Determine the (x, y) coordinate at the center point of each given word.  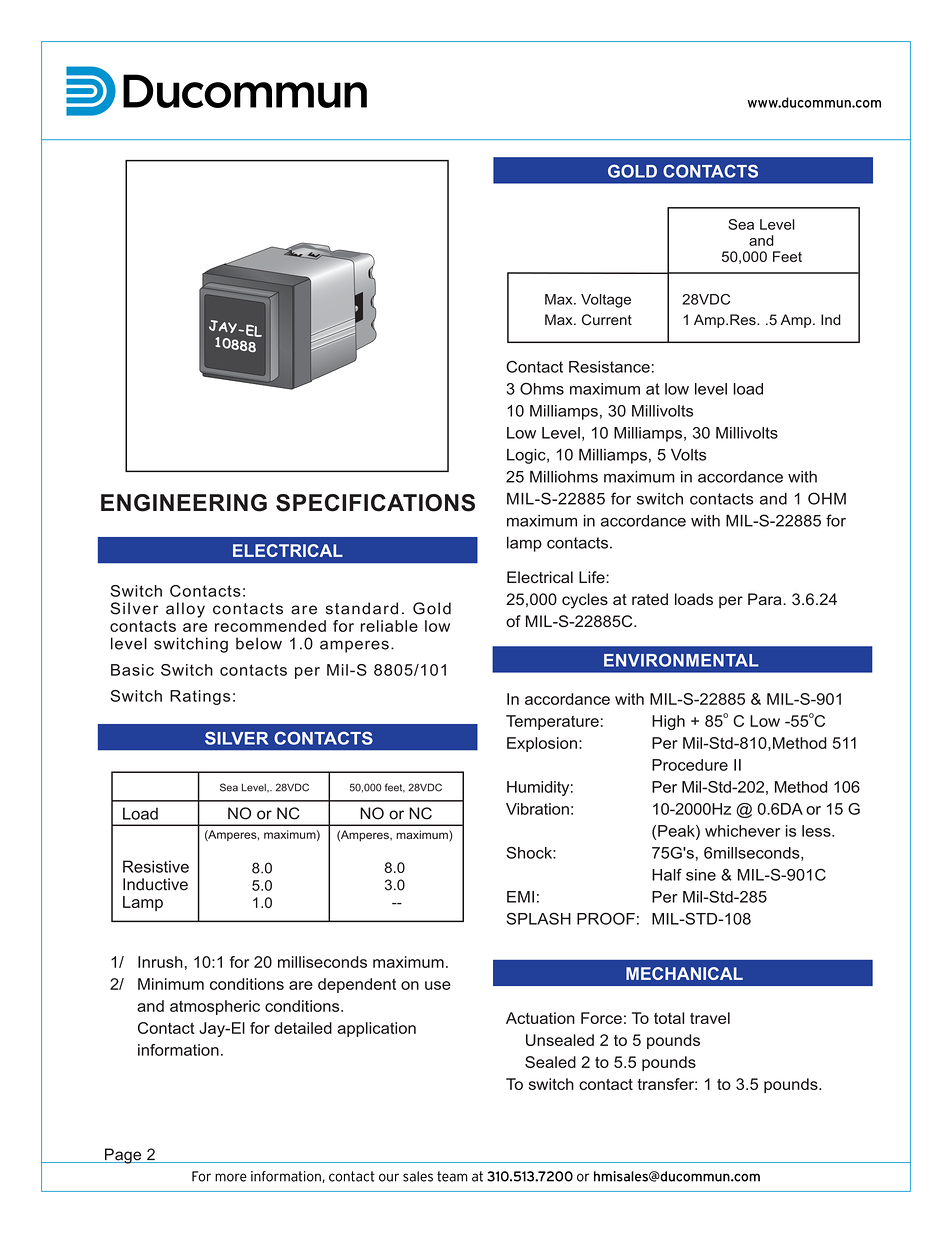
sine (701, 875)
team (452, 1176)
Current (607, 319)
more (231, 1177)
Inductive (155, 884)
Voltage (606, 301)
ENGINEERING (184, 503)
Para (766, 599)
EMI (520, 897)
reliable (389, 626)
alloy (185, 610)
